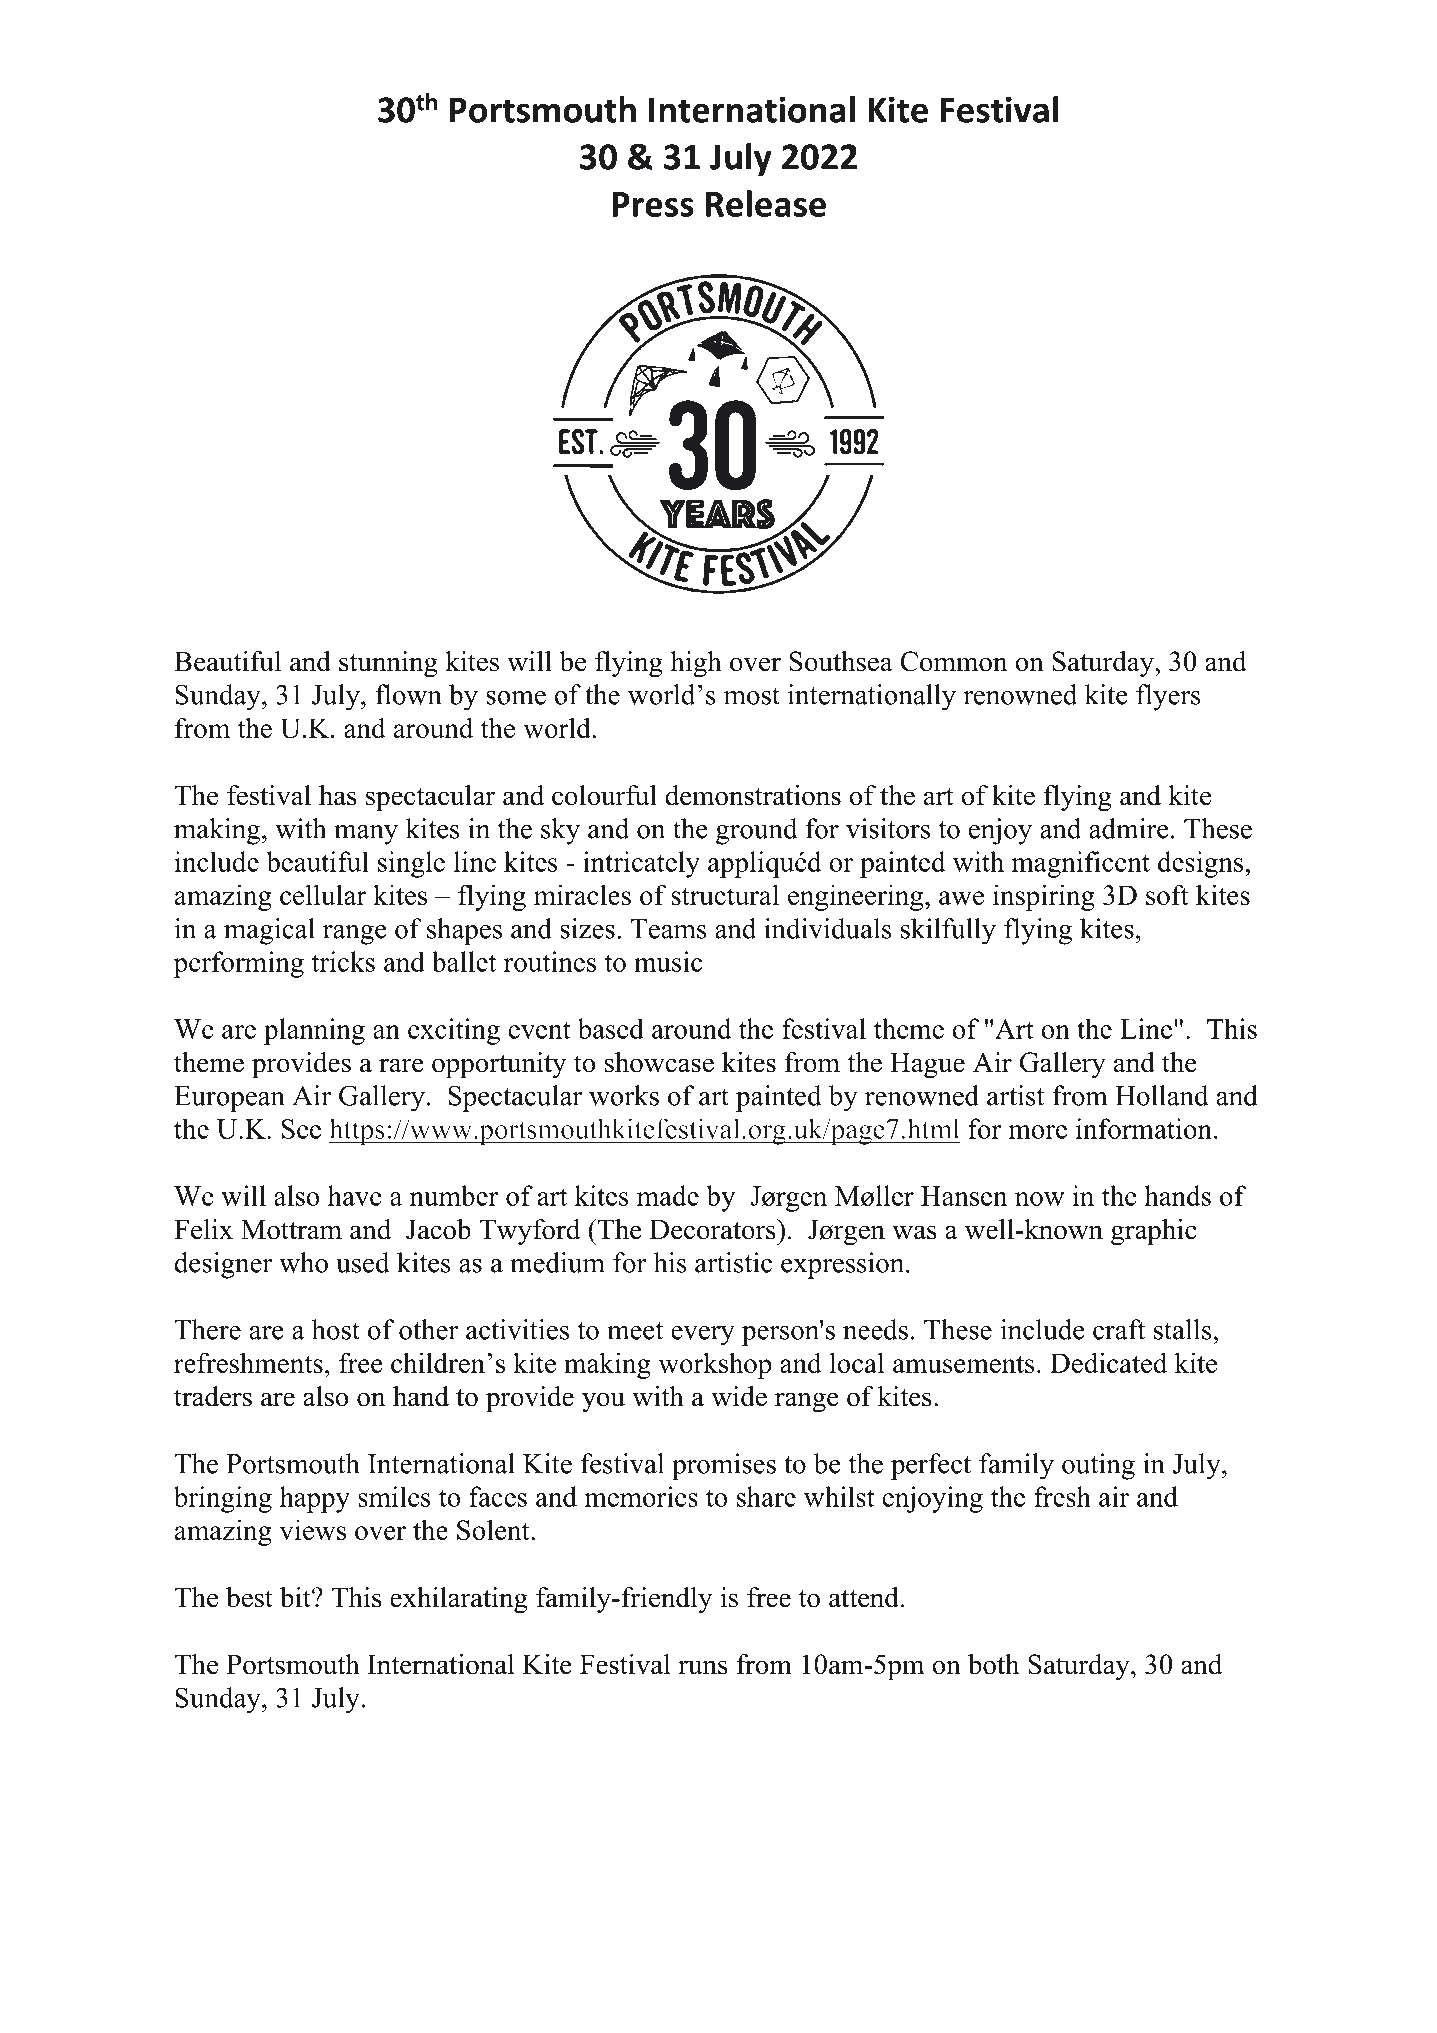 Image resolution: width=1437 pixels, height=2033 pixels. I want to click on flyers, so click(1168, 697).
